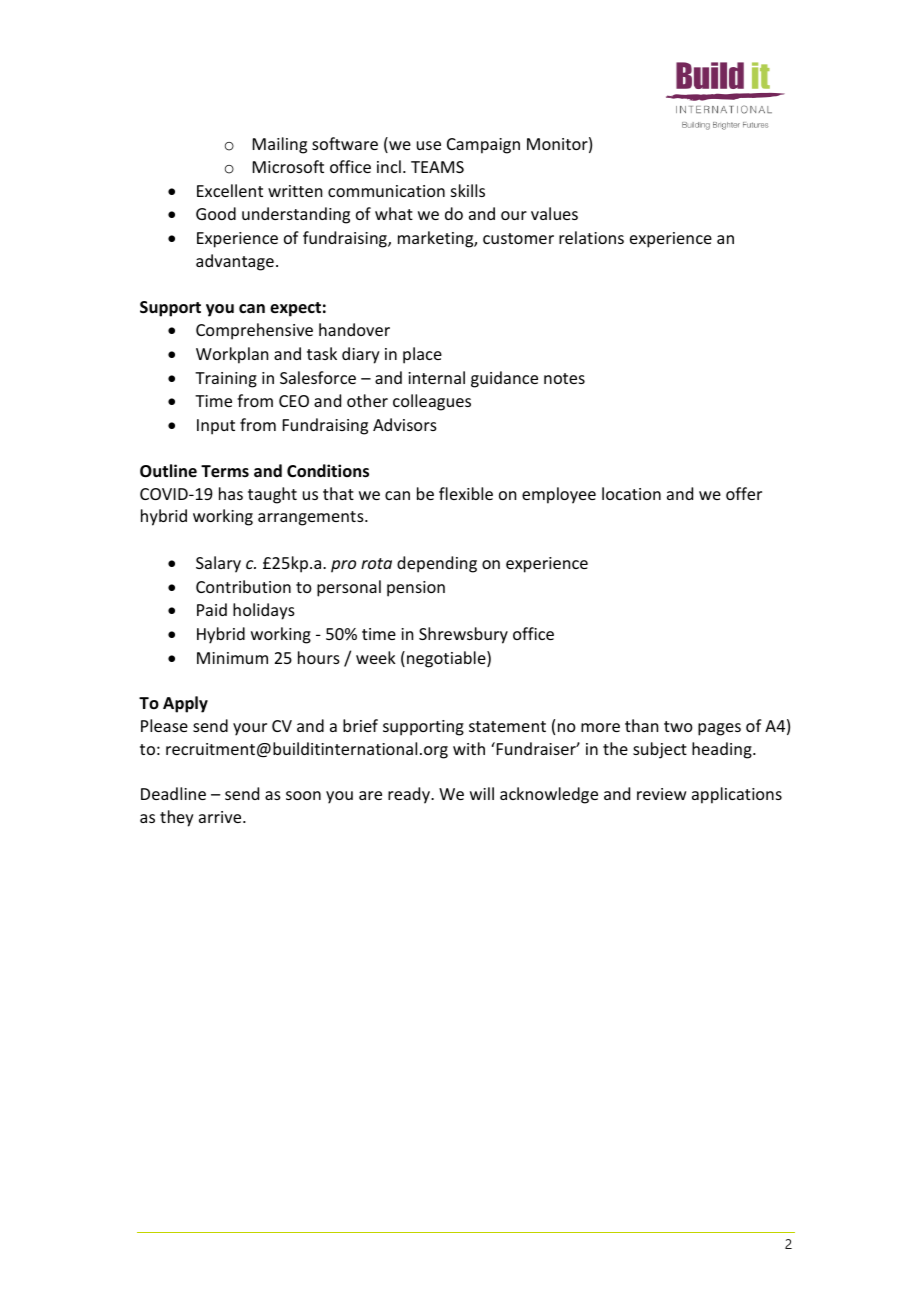  What do you see at coordinates (678, 726) in the screenshot?
I see `two` at bounding box center [678, 726].
